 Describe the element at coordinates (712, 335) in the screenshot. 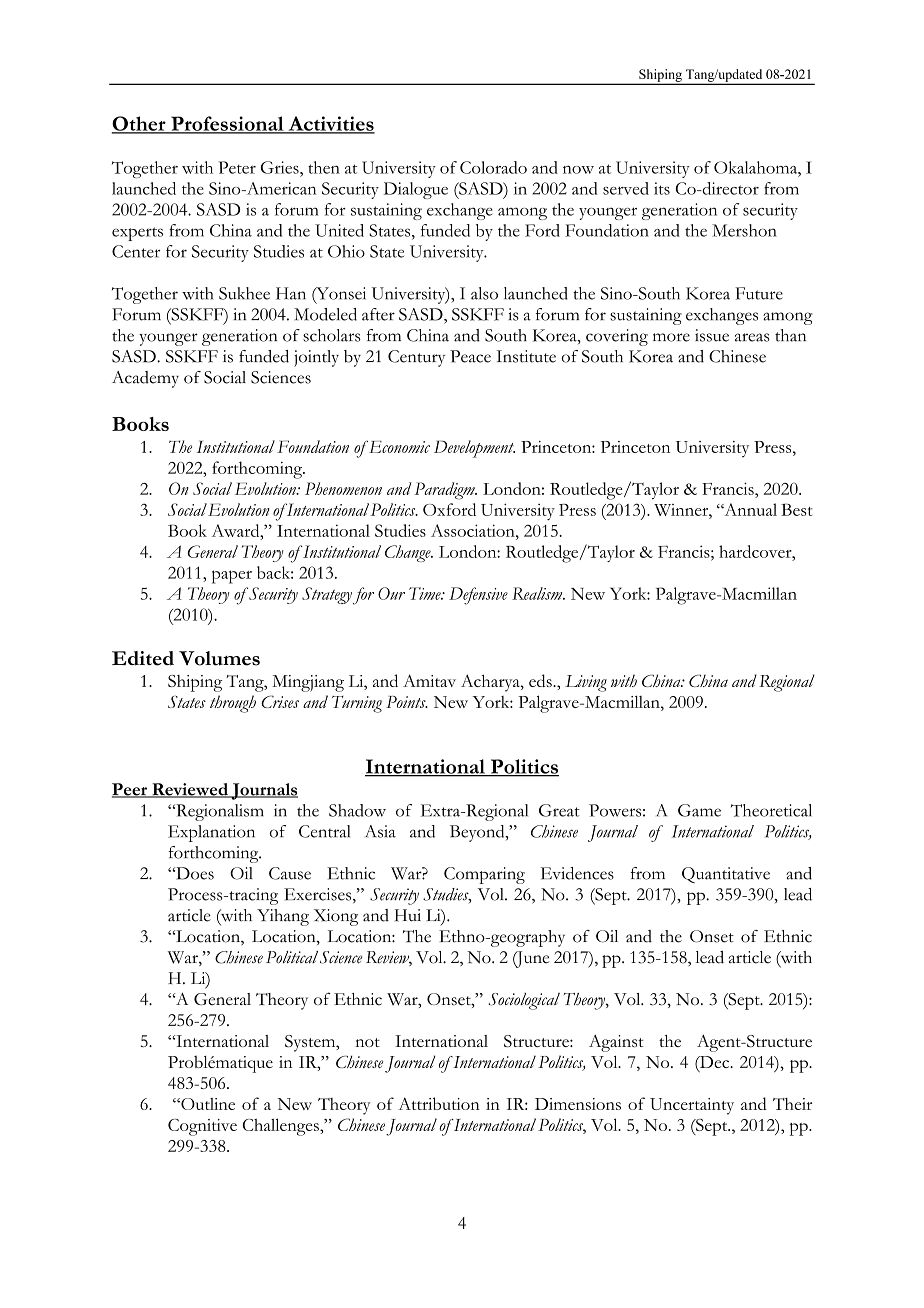

I see `issue` at that location.
